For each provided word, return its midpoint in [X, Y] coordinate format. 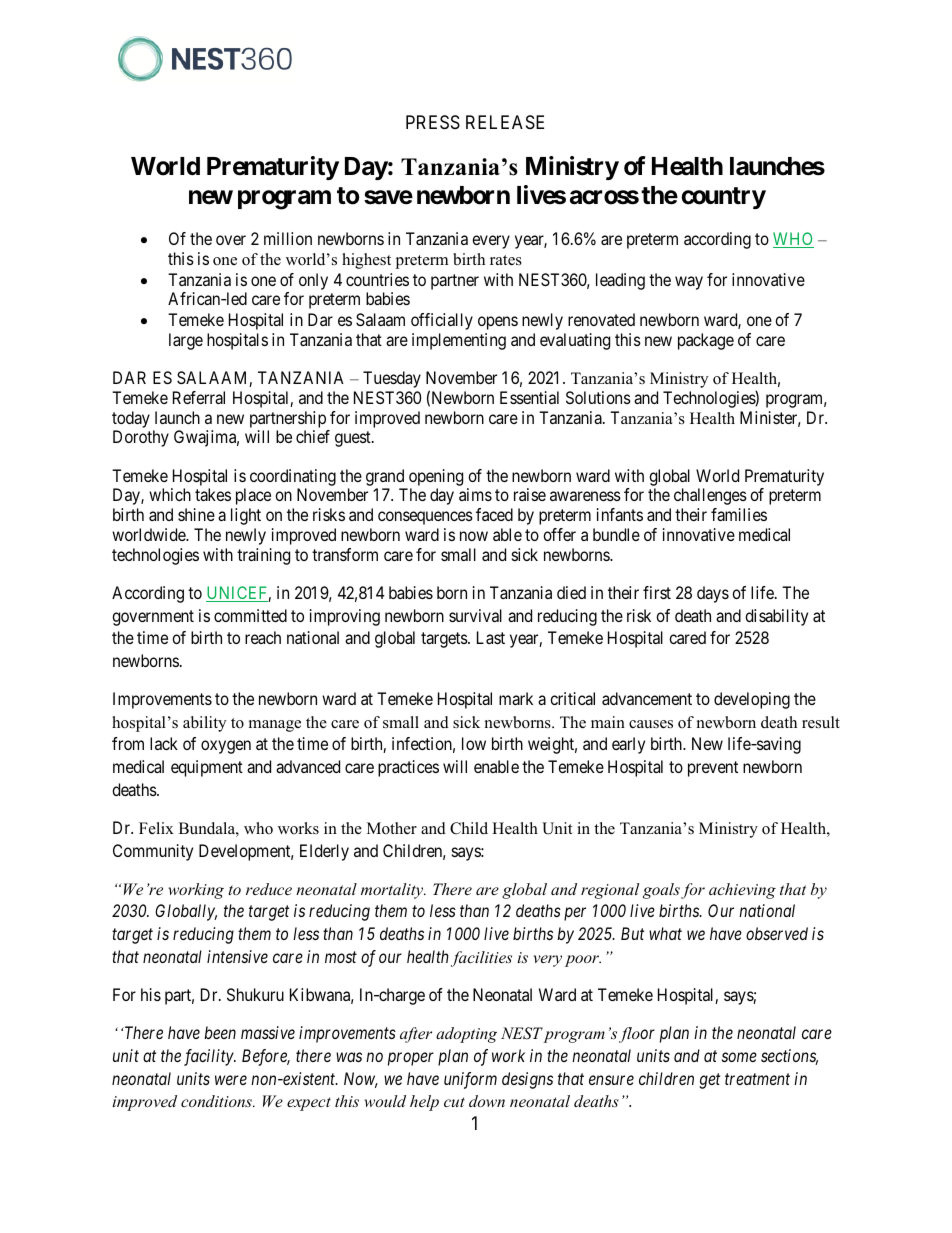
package [706, 341]
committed [250, 615]
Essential [529, 397]
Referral [199, 397]
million [288, 238]
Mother [392, 828]
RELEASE [505, 122]
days [713, 594]
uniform [470, 1080]
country [723, 198]
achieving [742, 891]
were [231, 1080]
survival [475, 615]
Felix [156, 828]
